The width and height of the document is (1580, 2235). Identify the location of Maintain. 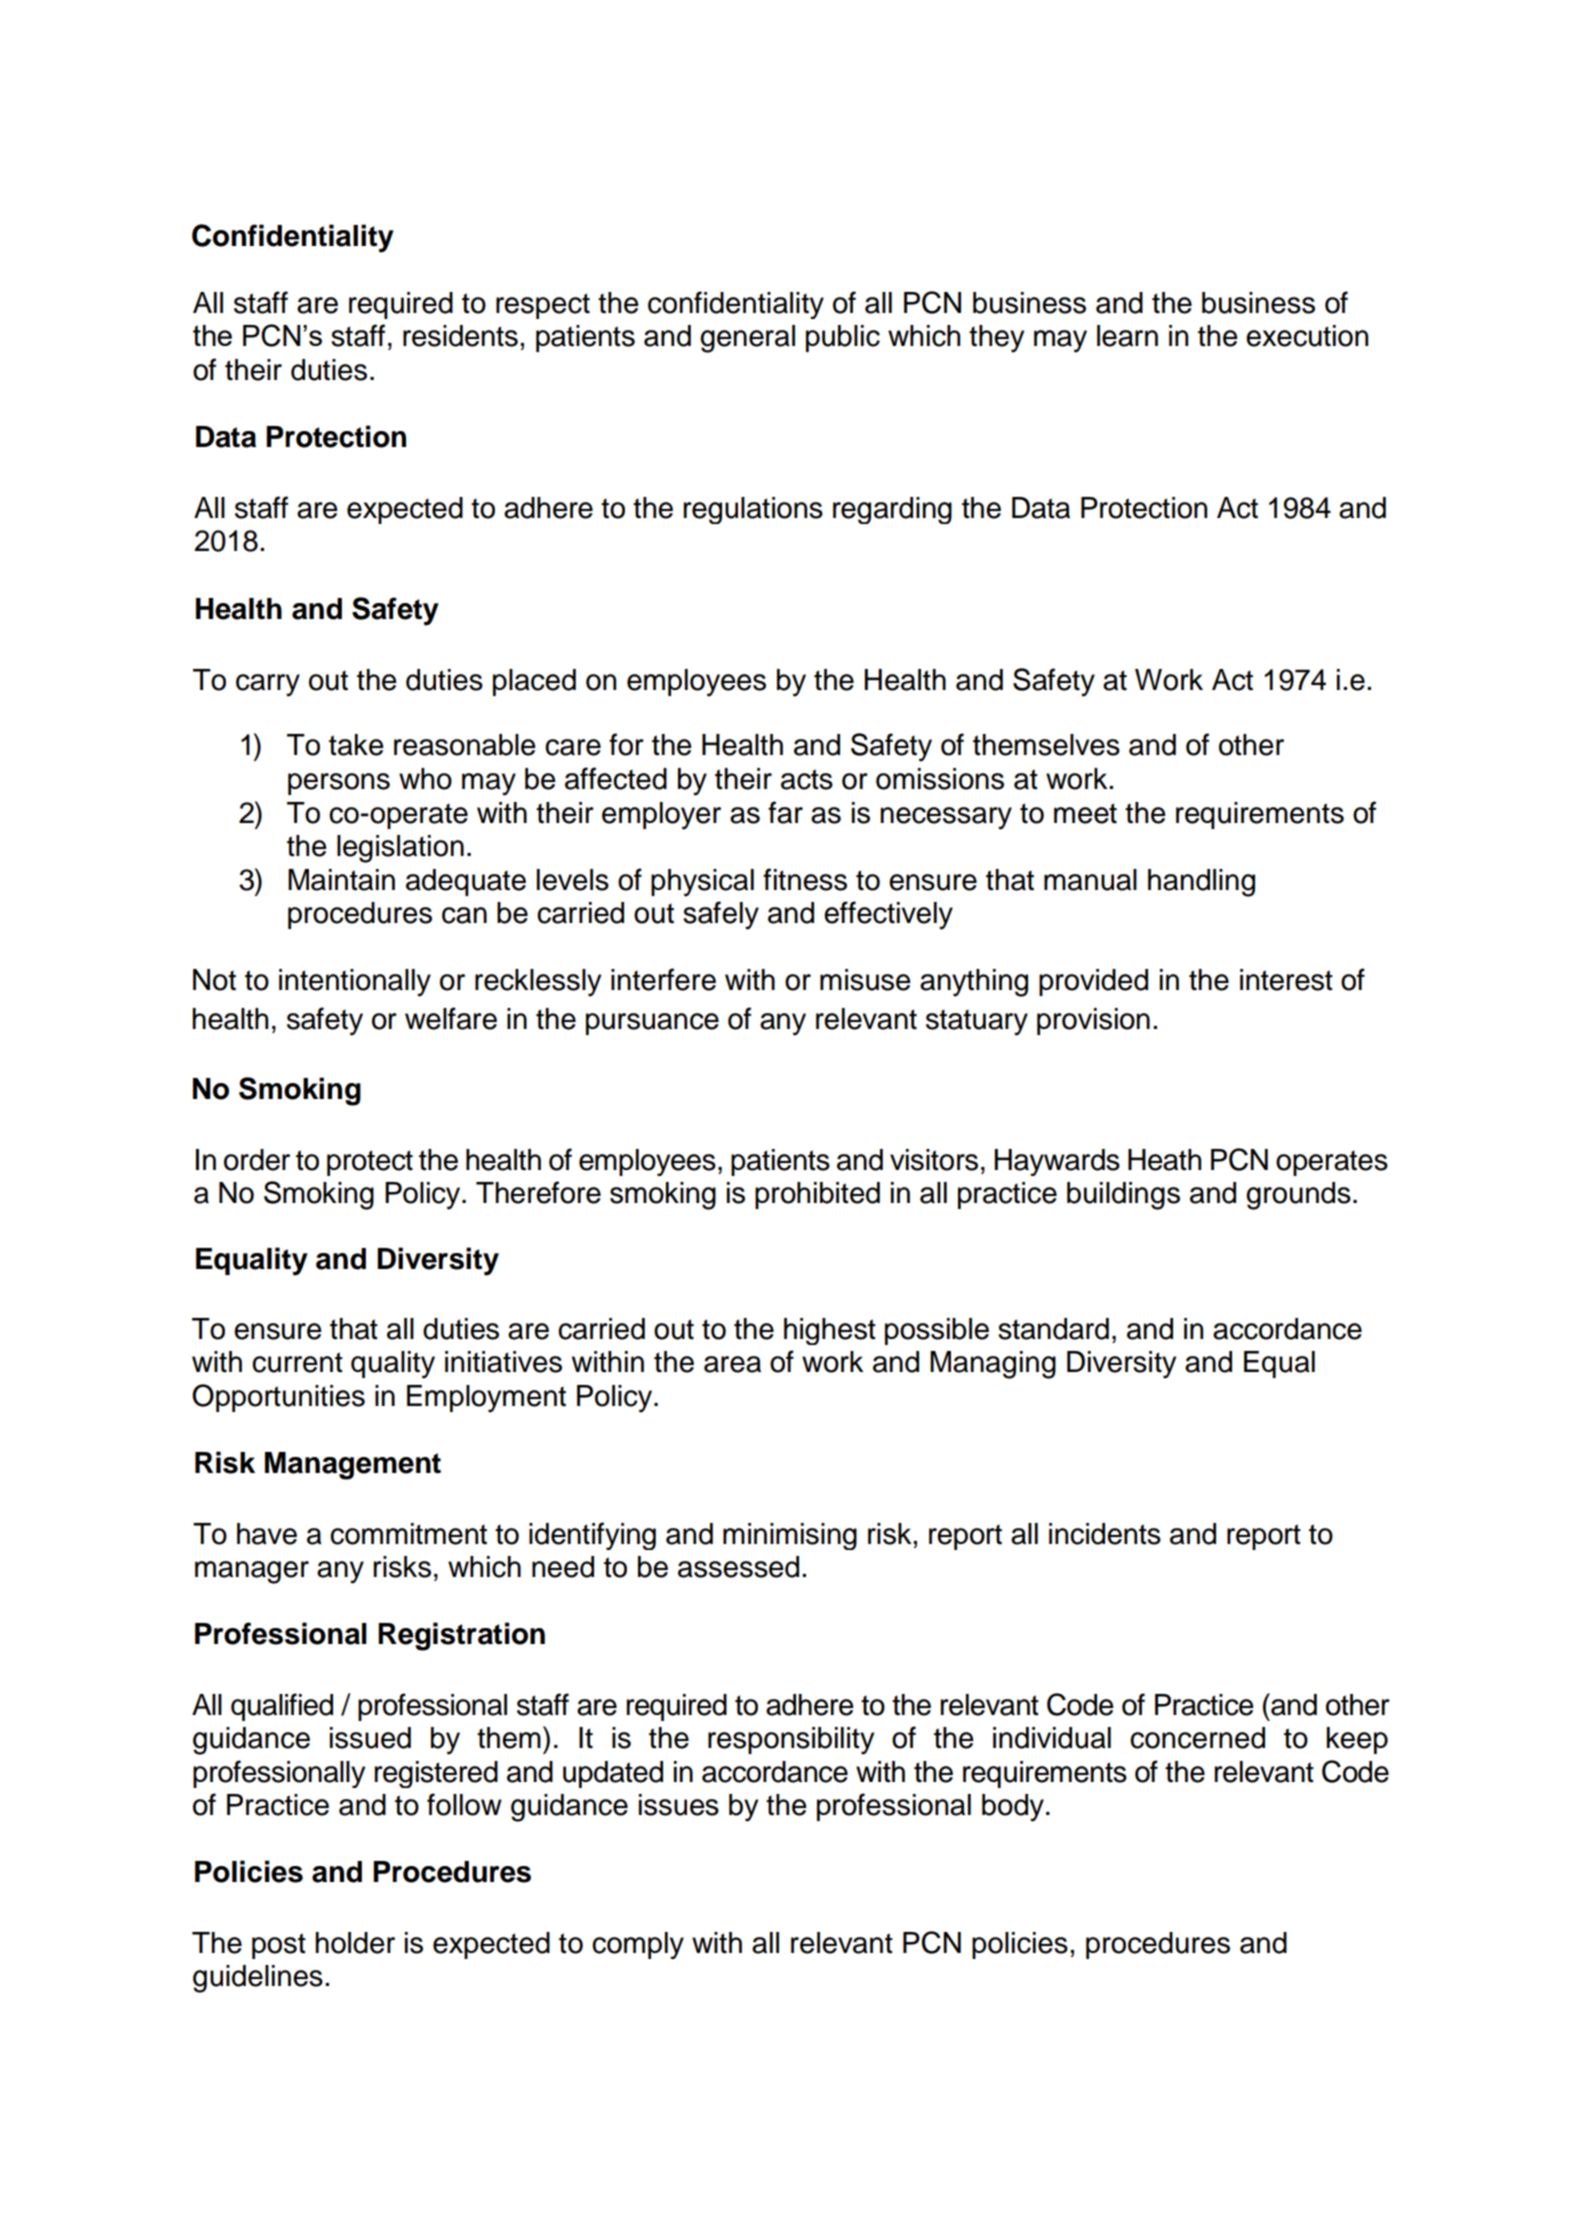
(341, 880).
